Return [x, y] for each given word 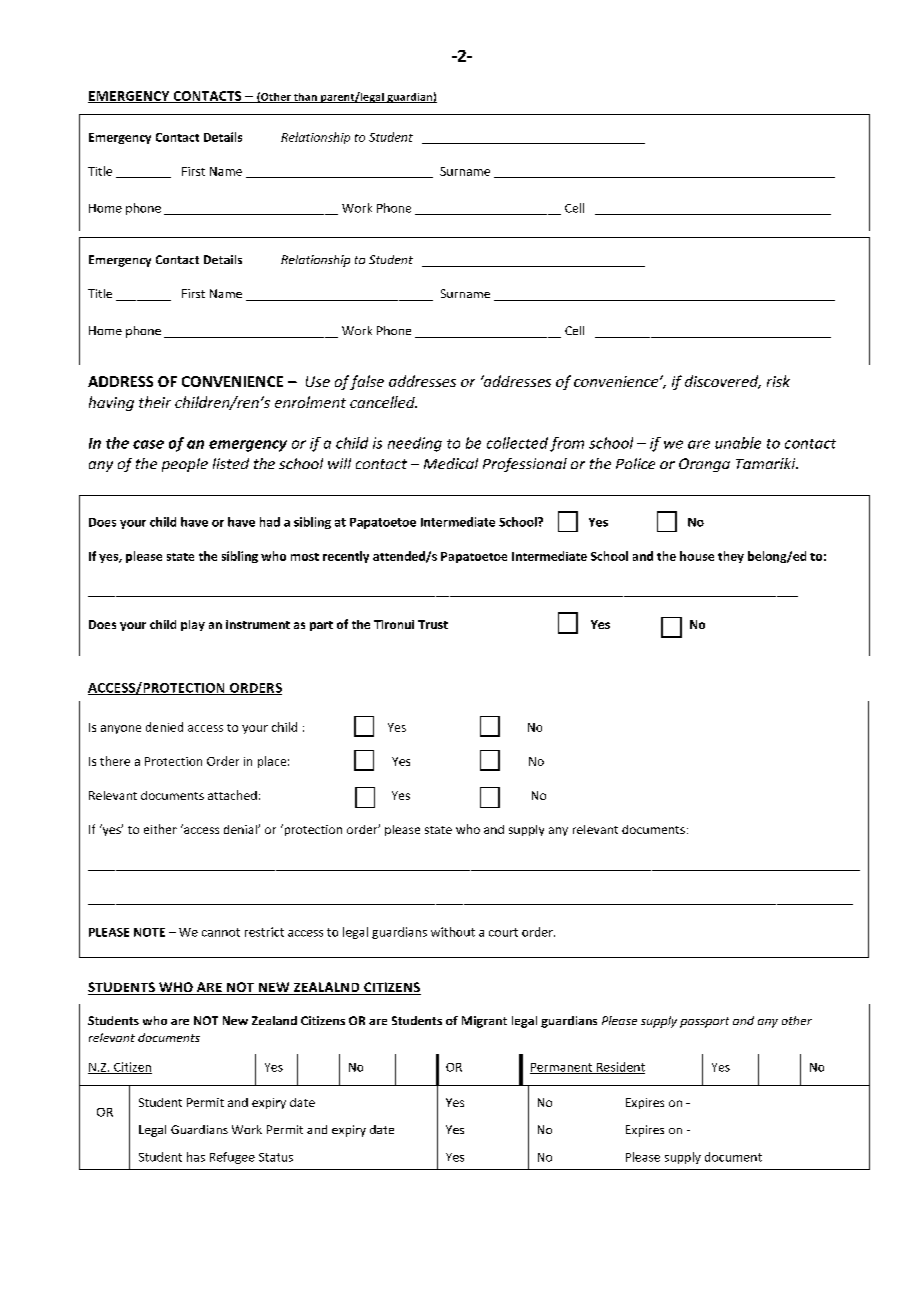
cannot [221, 932]
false [367, 382]
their [155, 402]
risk [778, 381]
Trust [433, 624]
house [697, 556]
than [305, 98]
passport [704, 1022]
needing [415, 444]
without [453, 932]
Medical [451, 463]
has [196, 1157]
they [731, 557]
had [270, 522]
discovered [723, 382]
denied [164, 727]
